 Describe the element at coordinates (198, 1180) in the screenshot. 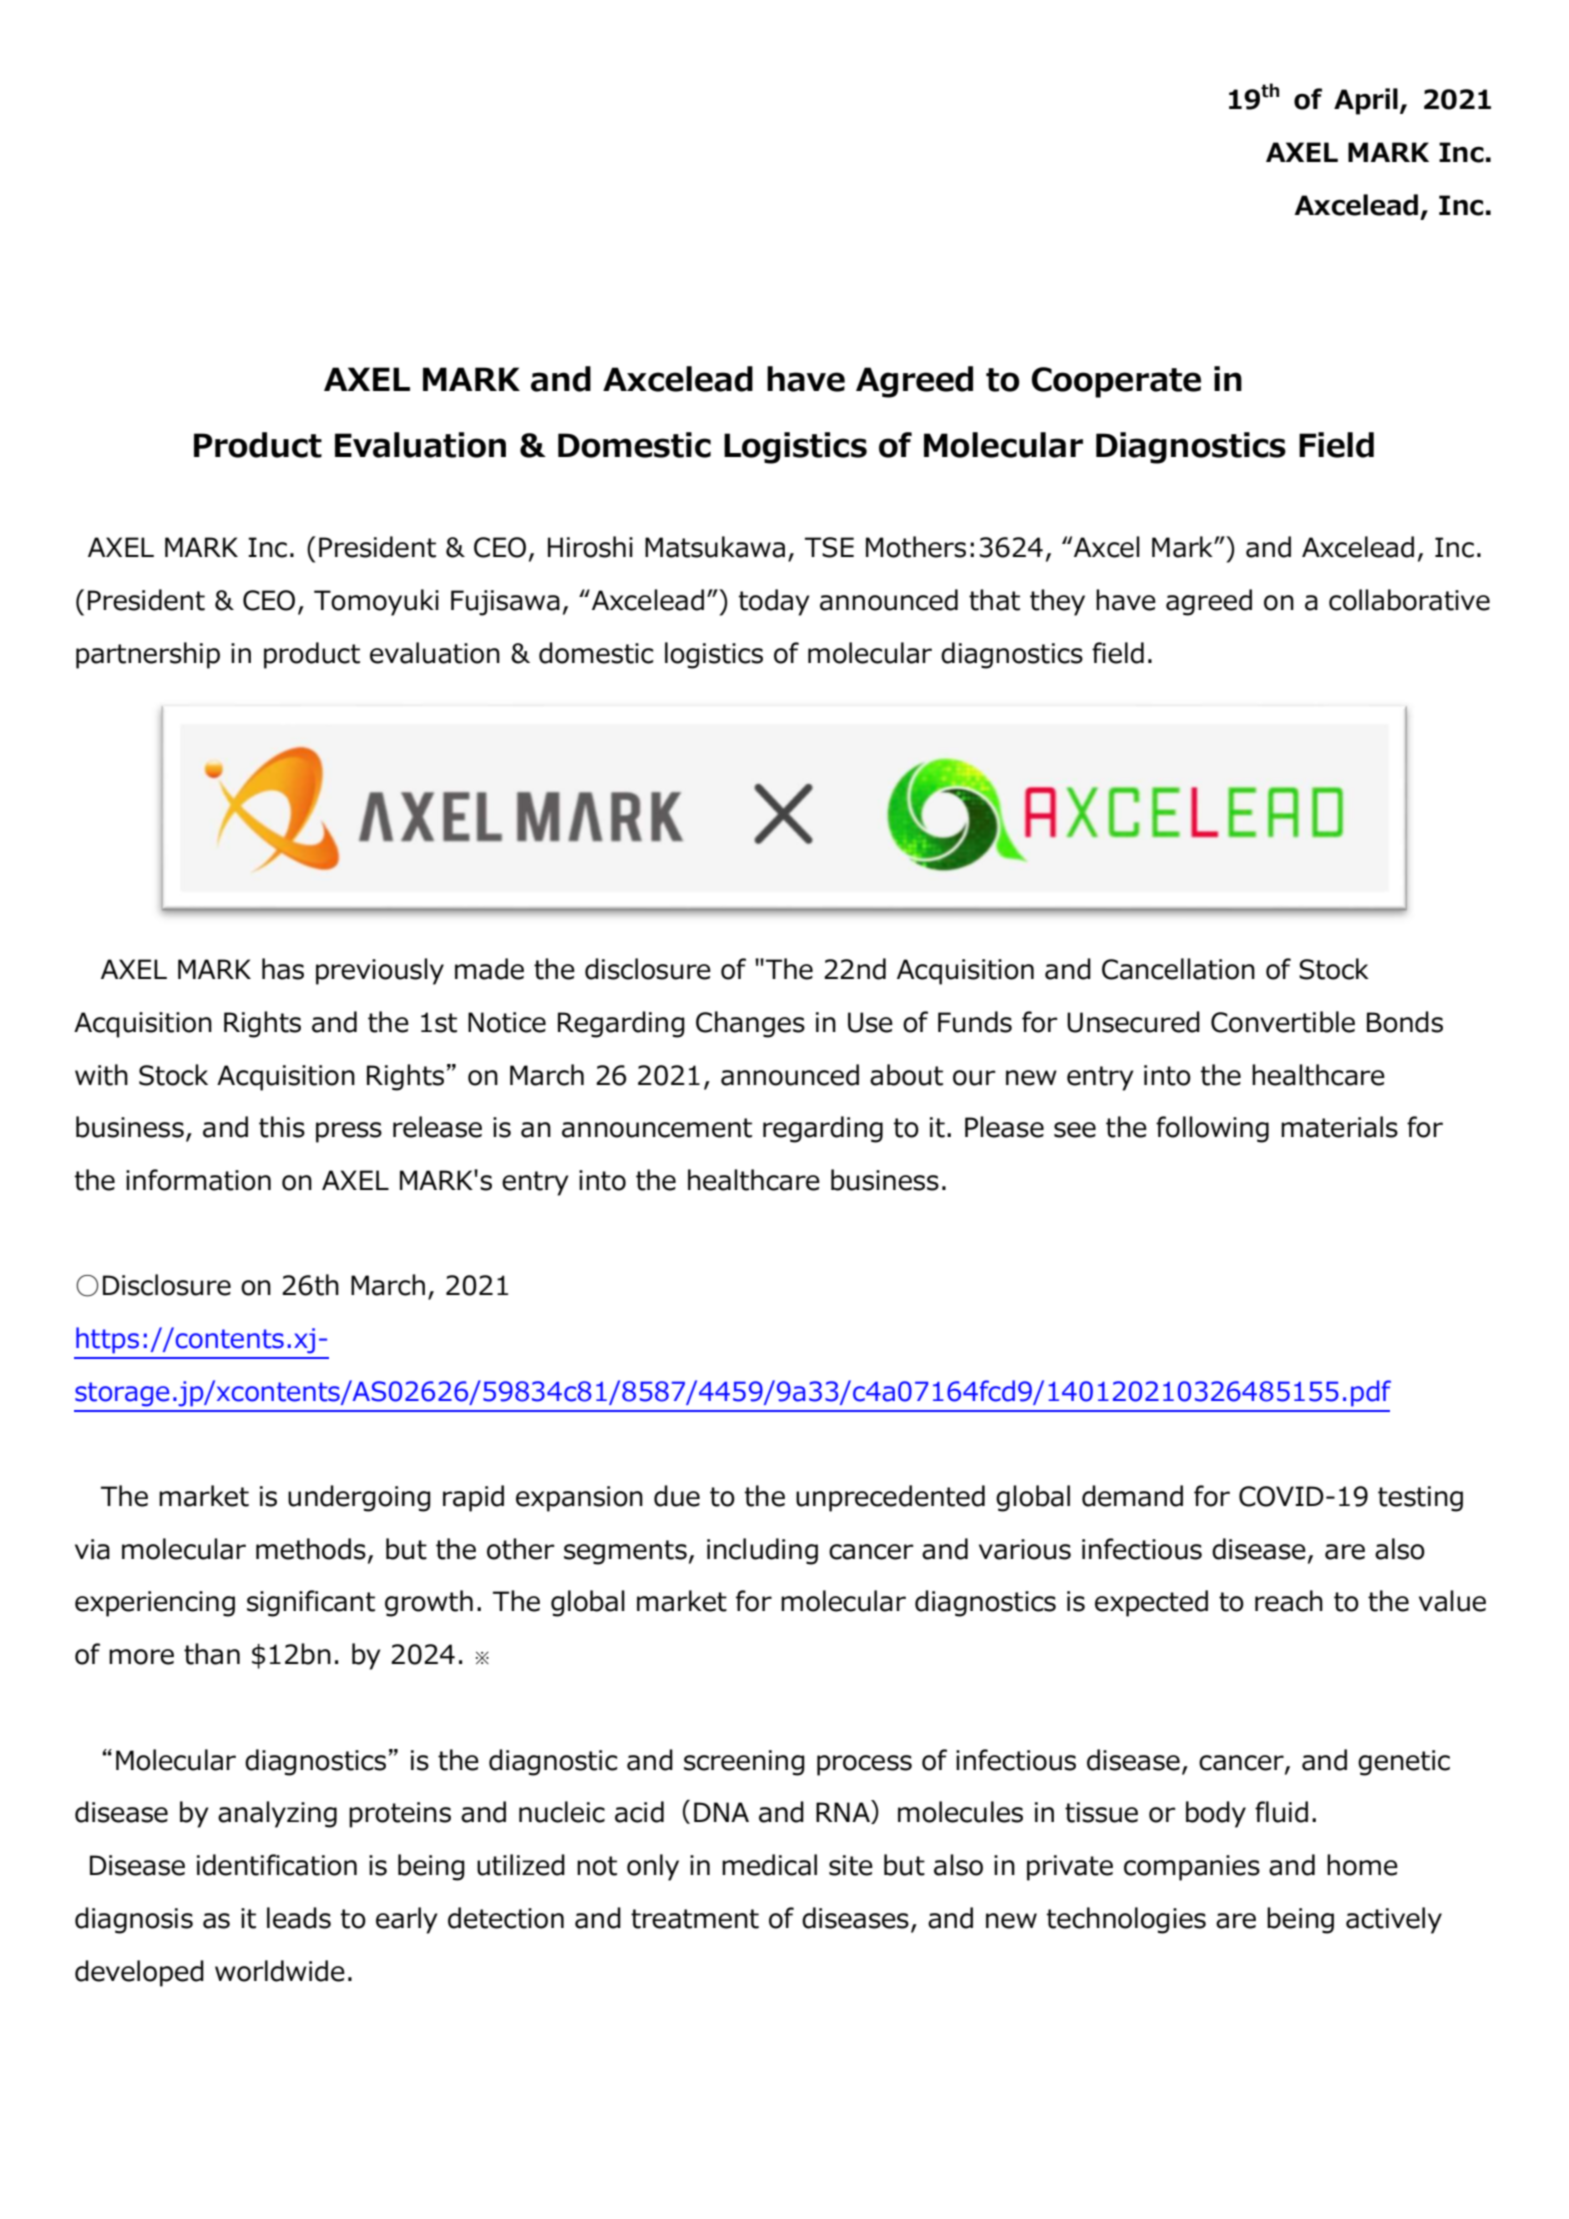

I see `information` at that location.
